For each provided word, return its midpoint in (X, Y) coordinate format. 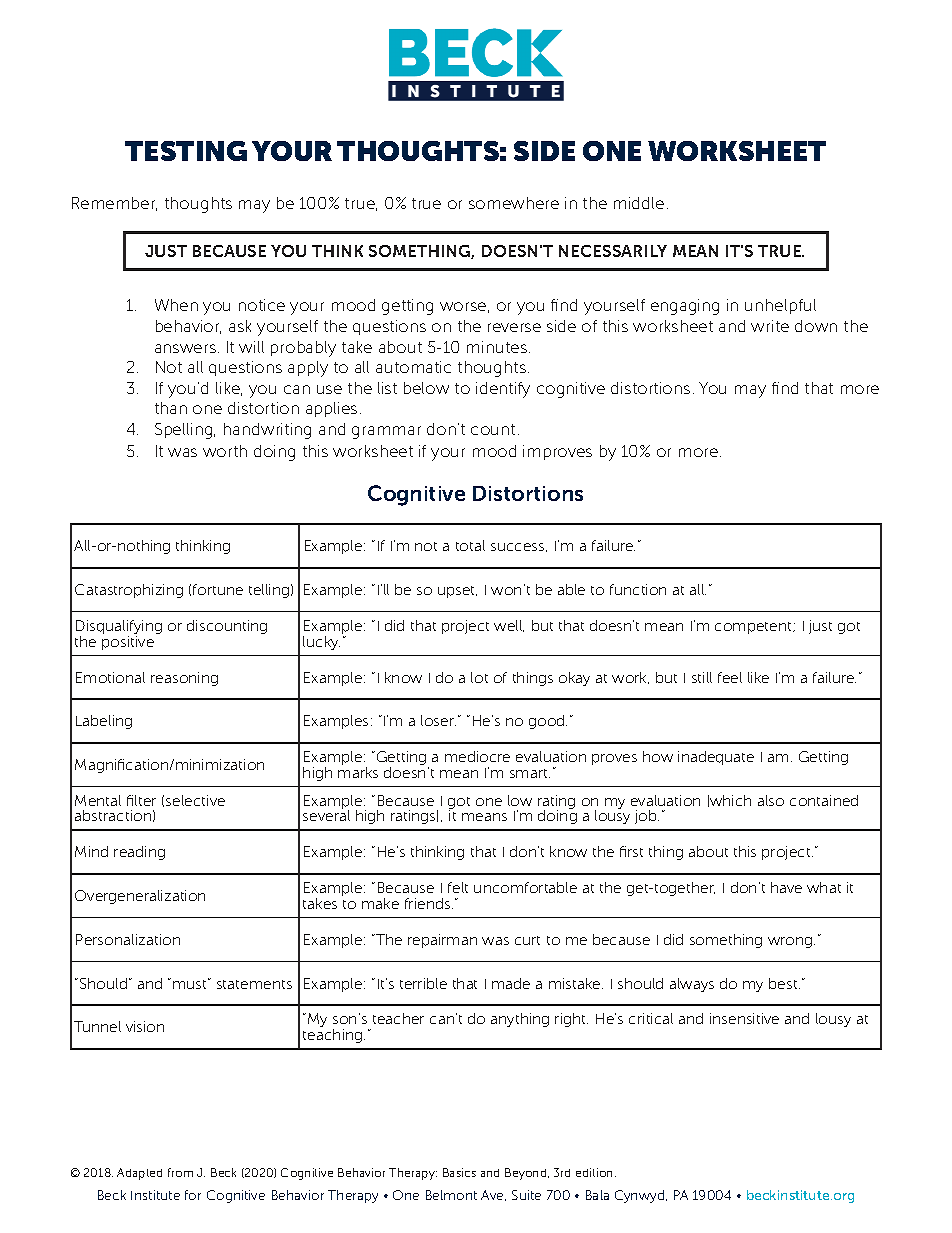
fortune (218, 589)
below (426, 388)
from (180, 1172)
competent (754, 628)
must (191, 983)
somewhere (514, 203)
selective (195, 800)
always (692, 985)
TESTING (186, 151)
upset (457, 592)
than (171, 408)
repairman (442, 941)
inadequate (716, 758)
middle (639, 203)
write (770, 326)
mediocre (477, 756)
